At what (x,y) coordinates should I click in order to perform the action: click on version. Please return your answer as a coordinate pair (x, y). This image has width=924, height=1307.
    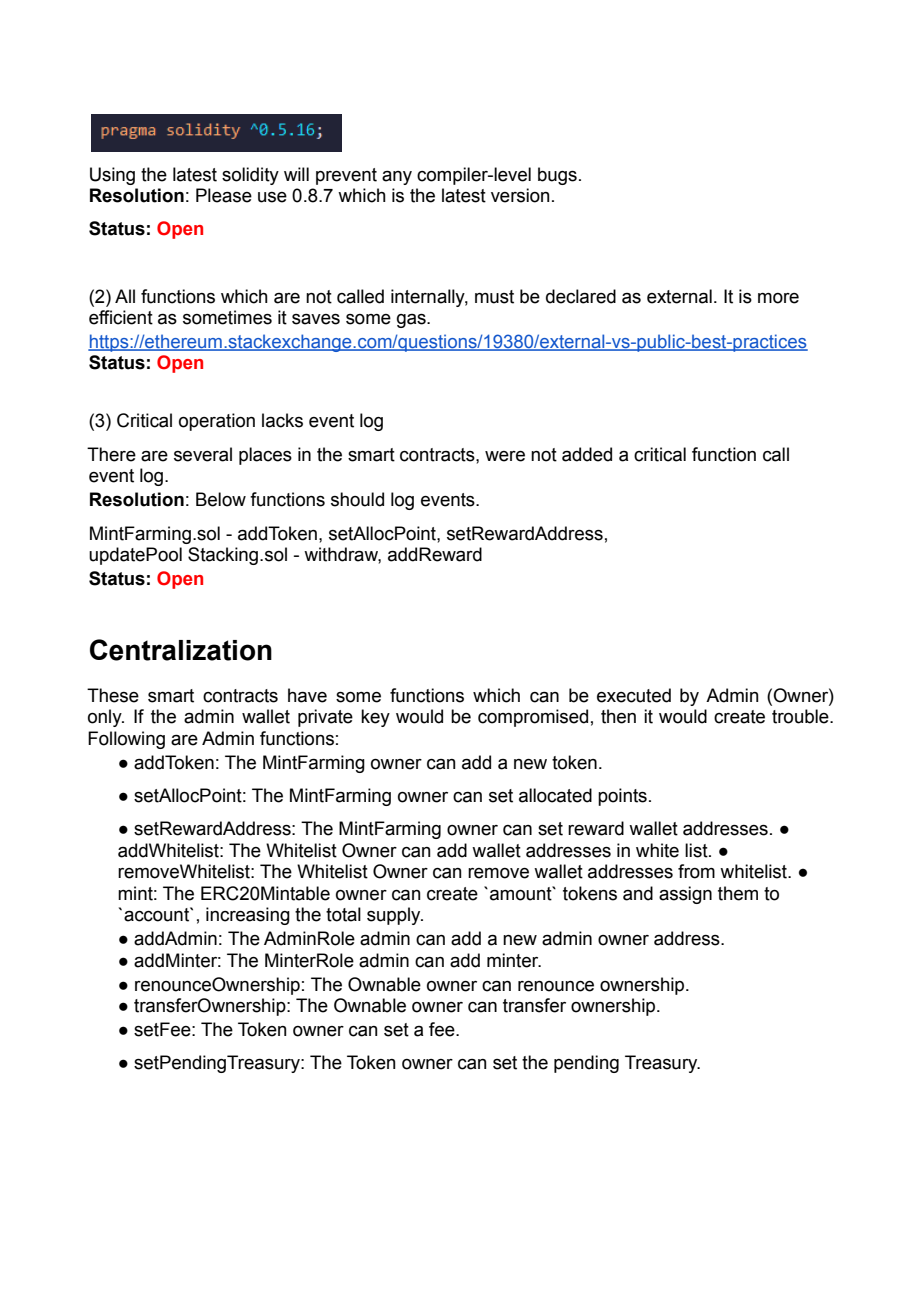
    Looking at the image, I should click on (520, 195).
